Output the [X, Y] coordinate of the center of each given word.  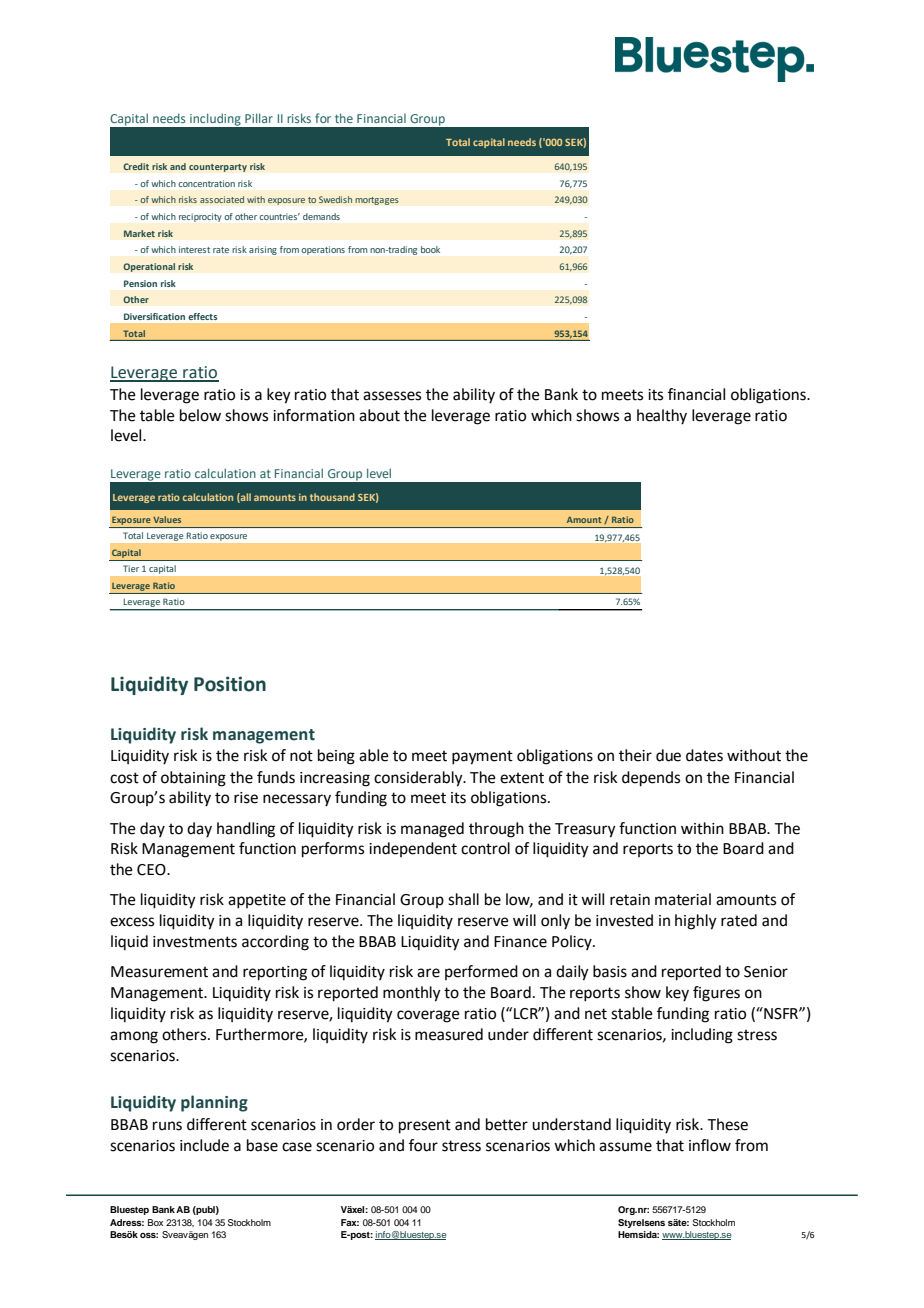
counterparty [218, 168]
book [430, 249]
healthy [662, 417]
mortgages [377, 201]
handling [246, 830]
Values [167, 519]
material [683, 899]
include [204, 1145]
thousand [332, 497]
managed [432, 830]
